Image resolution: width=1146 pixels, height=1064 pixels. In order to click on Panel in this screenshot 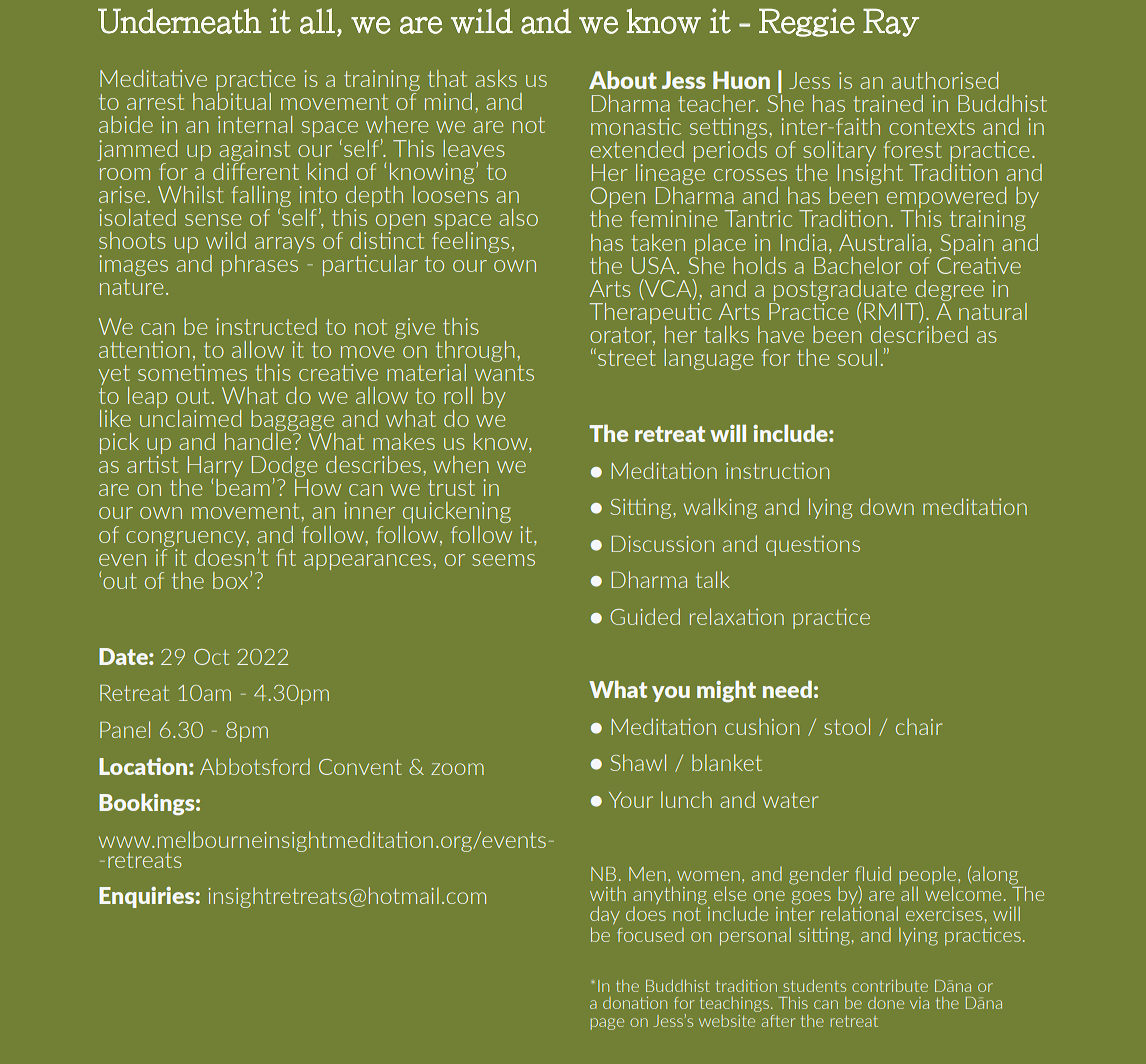, I will do `click(125, 729)`.
